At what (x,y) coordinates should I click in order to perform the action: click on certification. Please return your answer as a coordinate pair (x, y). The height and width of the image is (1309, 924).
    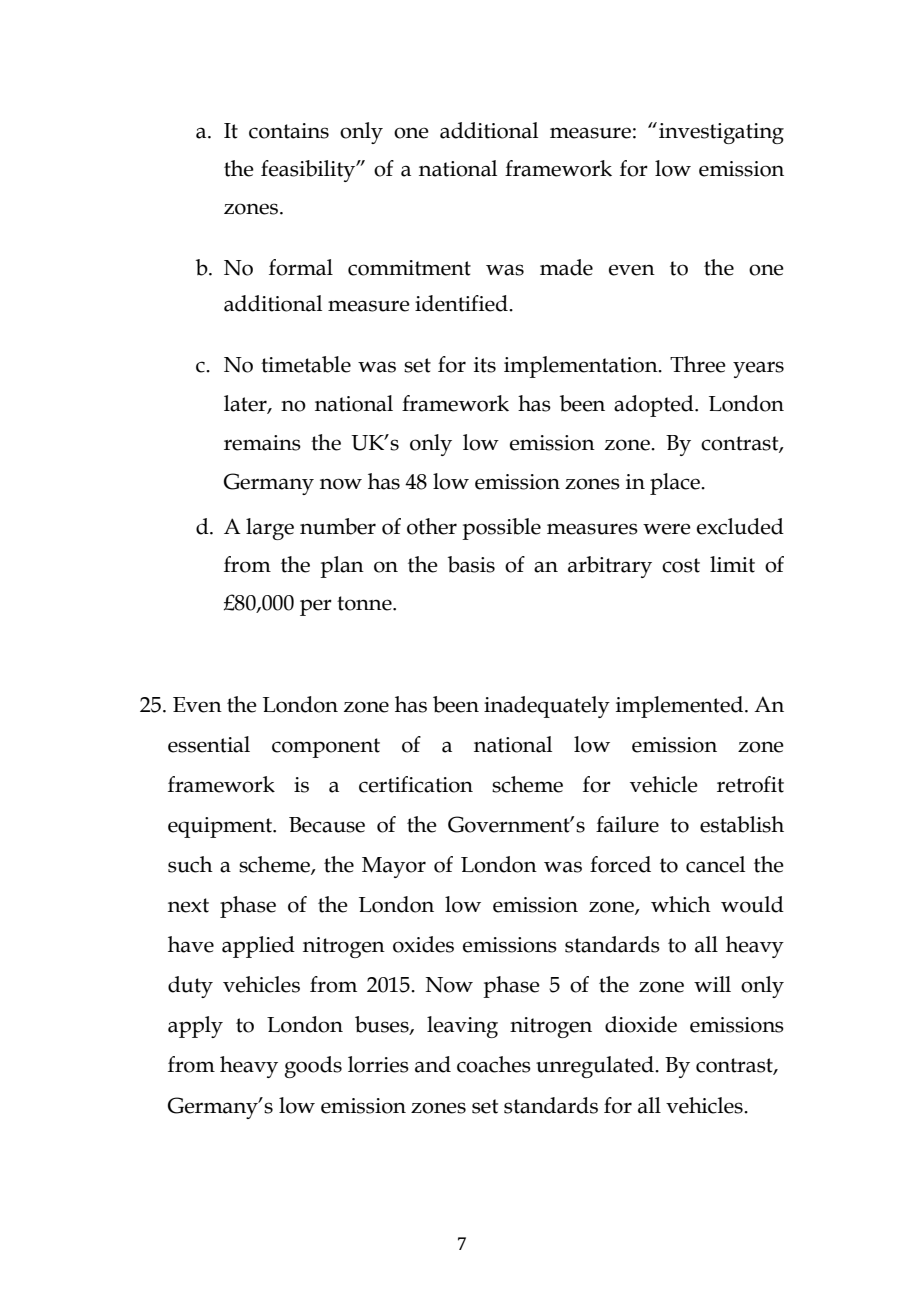
    Looking at the image, I should click on (416, 784).
